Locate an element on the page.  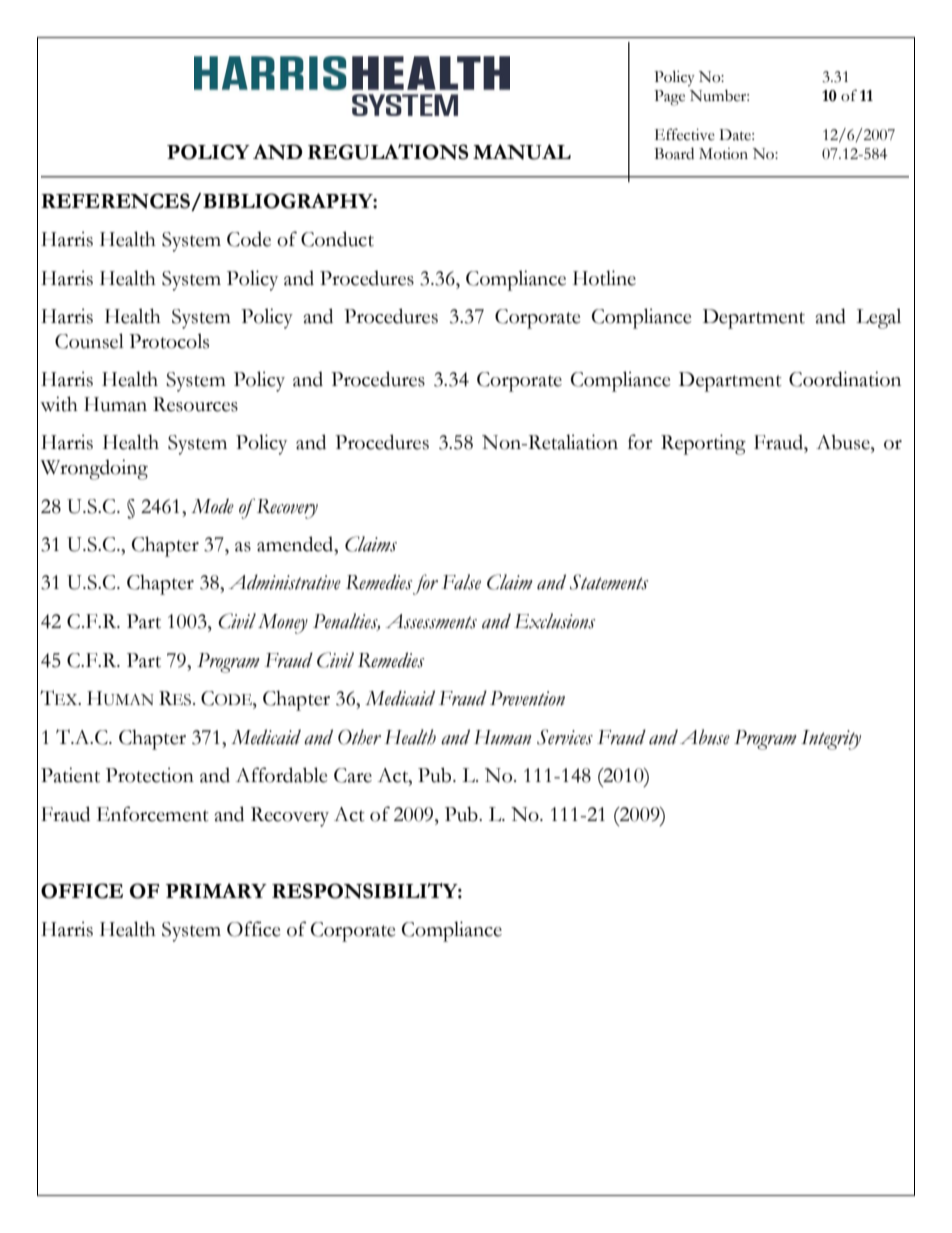
Assessments is located at coordinates (431, 621).
